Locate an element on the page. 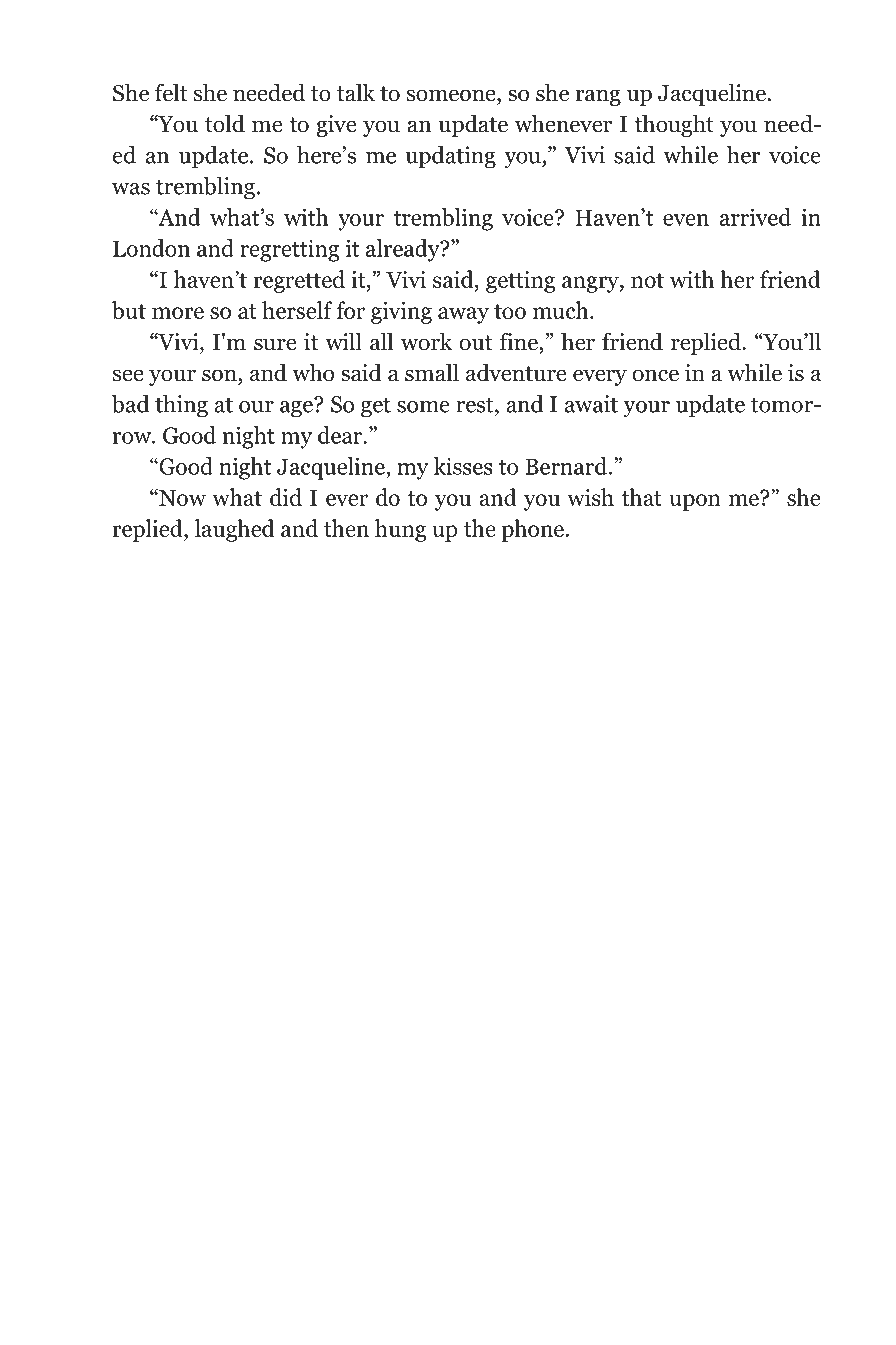 The height and width of the document is (1345, 896). talk is located at coordinates (356, 92).
